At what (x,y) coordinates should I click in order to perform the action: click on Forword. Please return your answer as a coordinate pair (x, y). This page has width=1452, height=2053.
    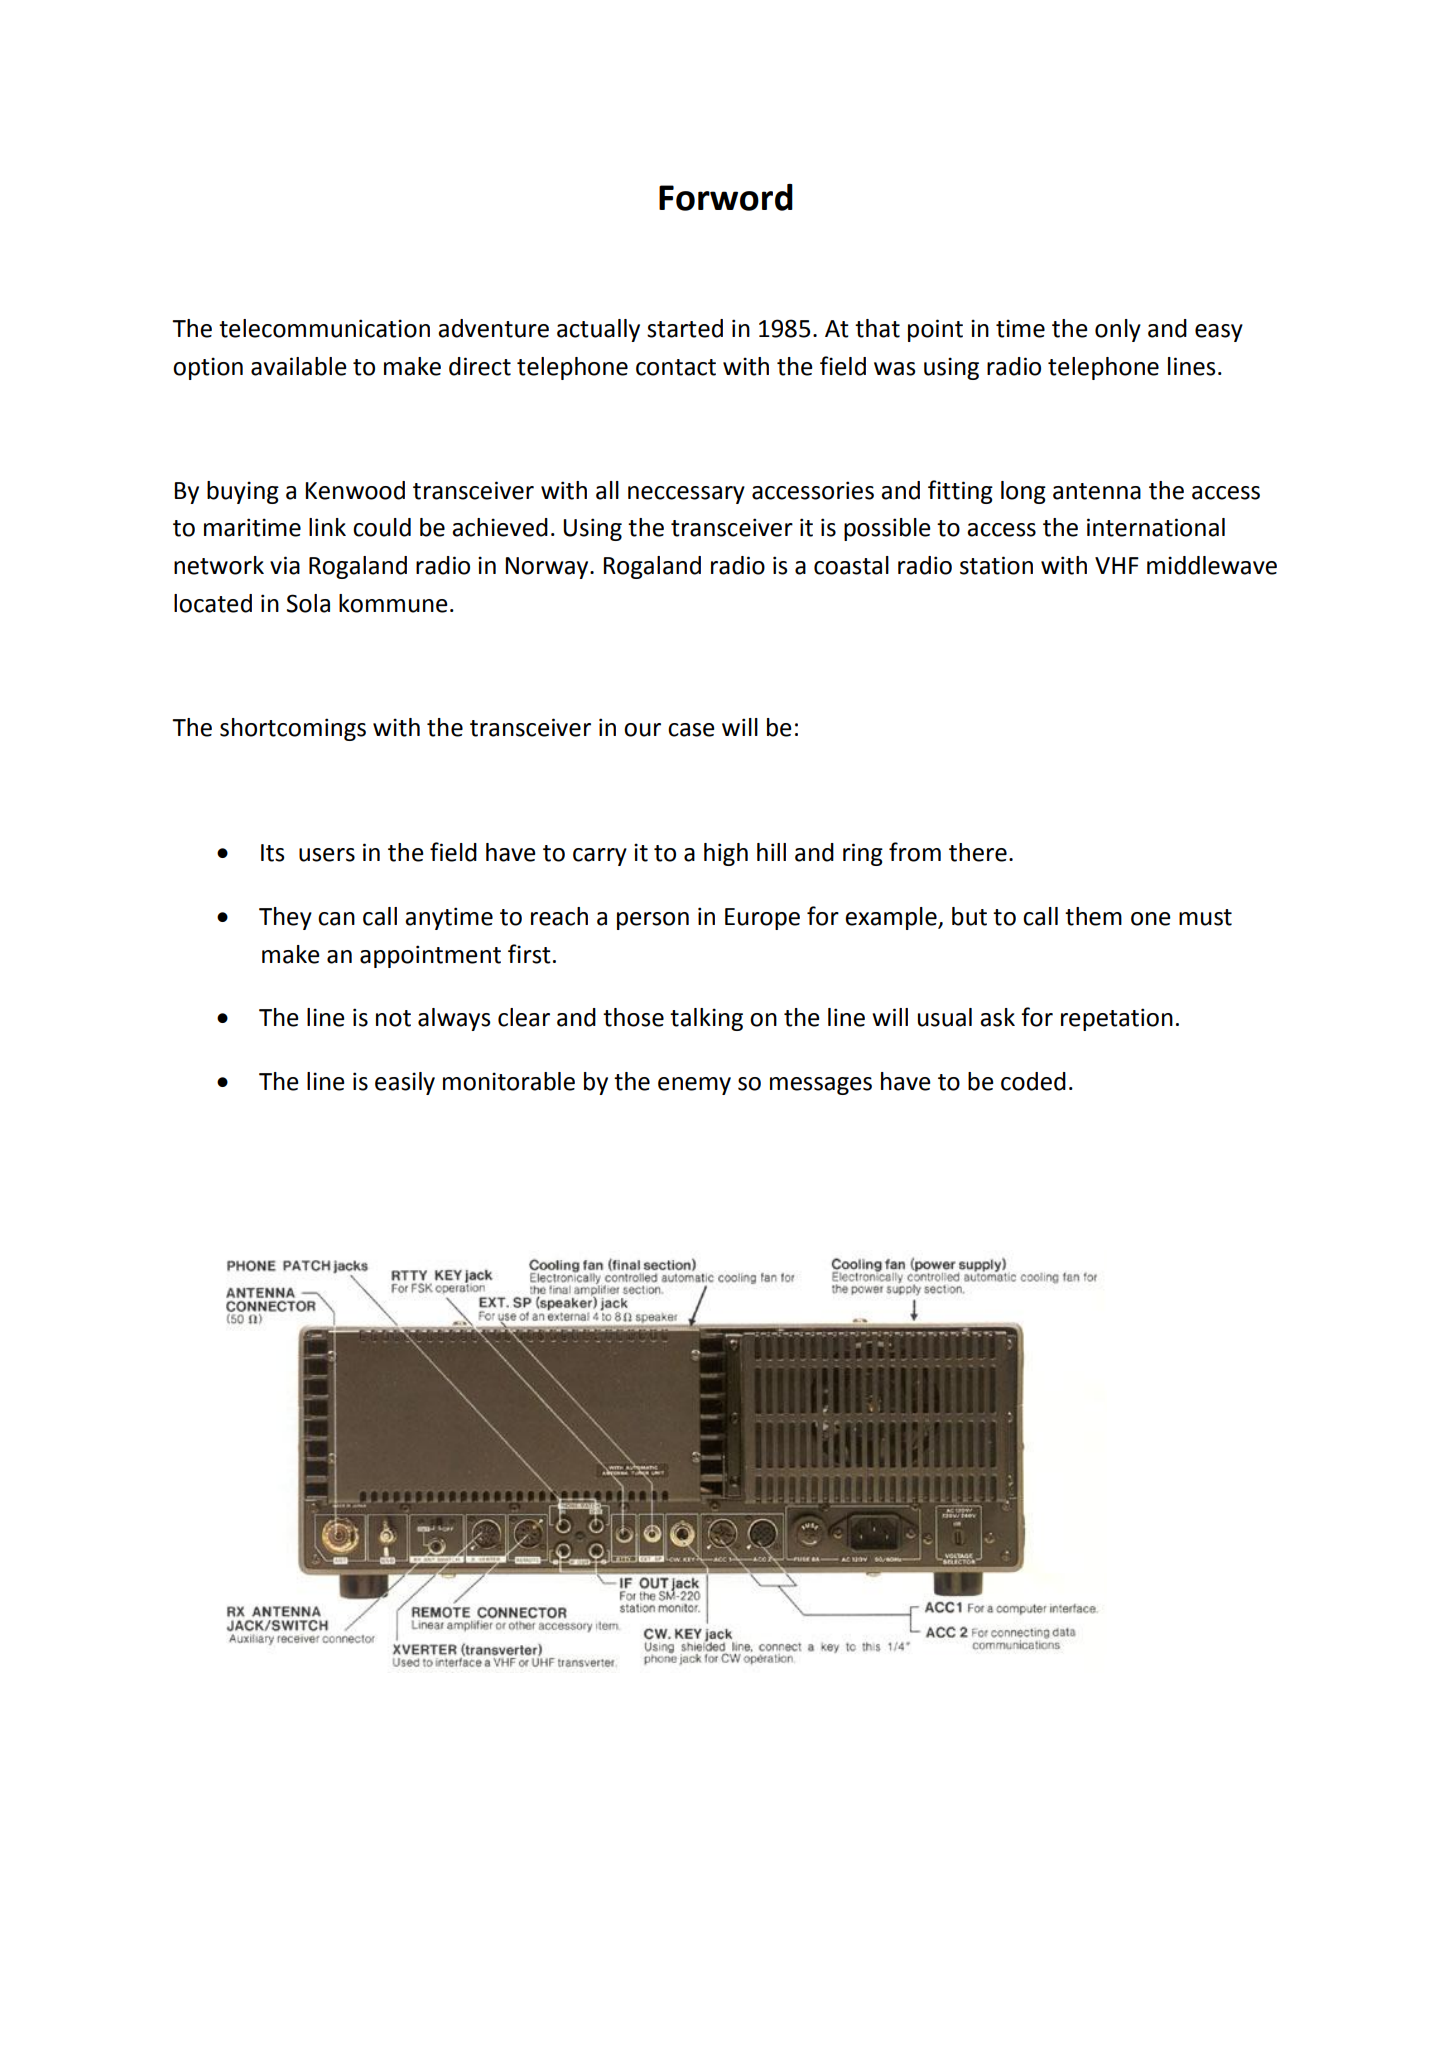
    Looking at the image, I should click on (726, 197).
